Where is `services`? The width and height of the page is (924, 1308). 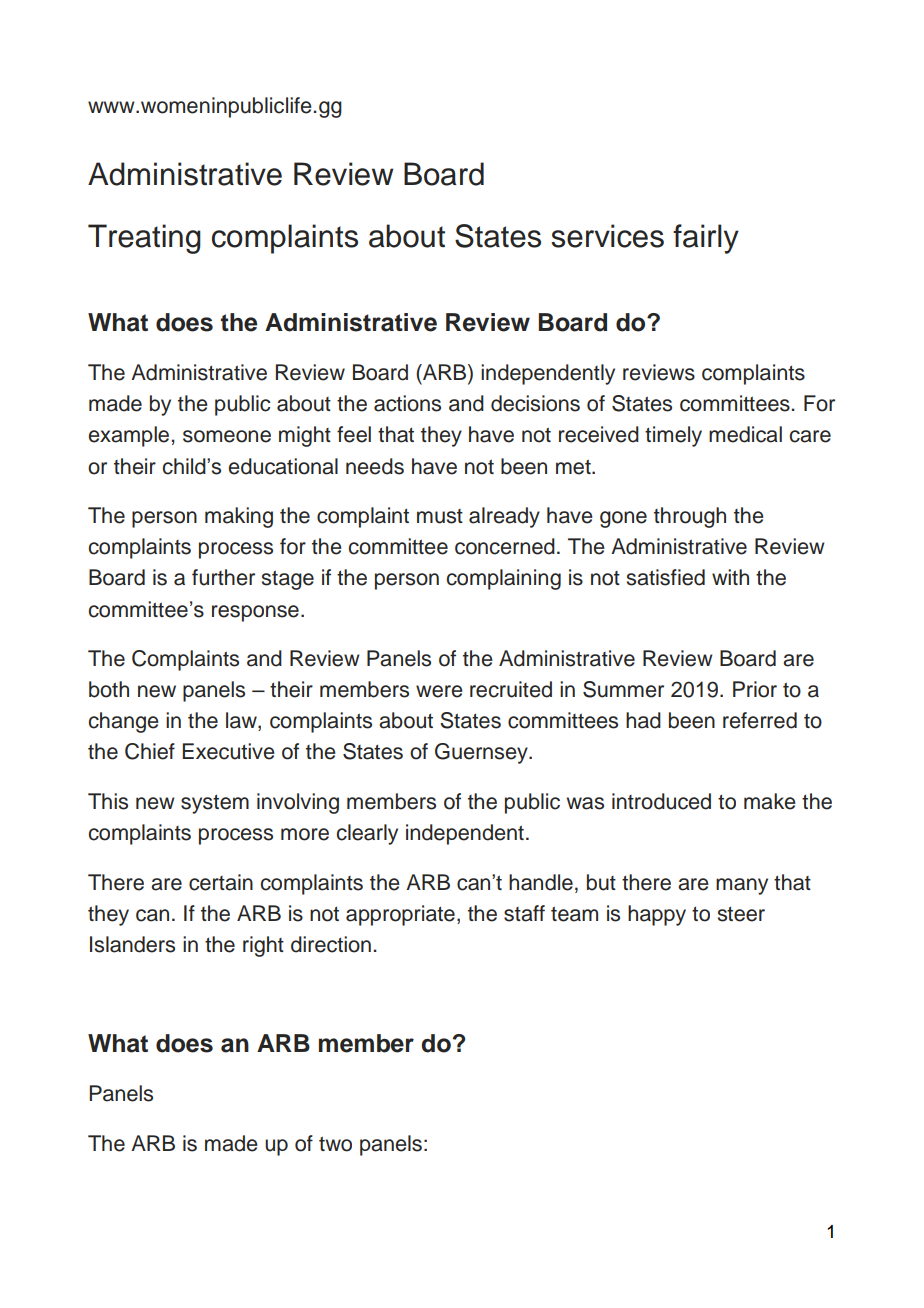
services is located at coordinates (607, 236).
